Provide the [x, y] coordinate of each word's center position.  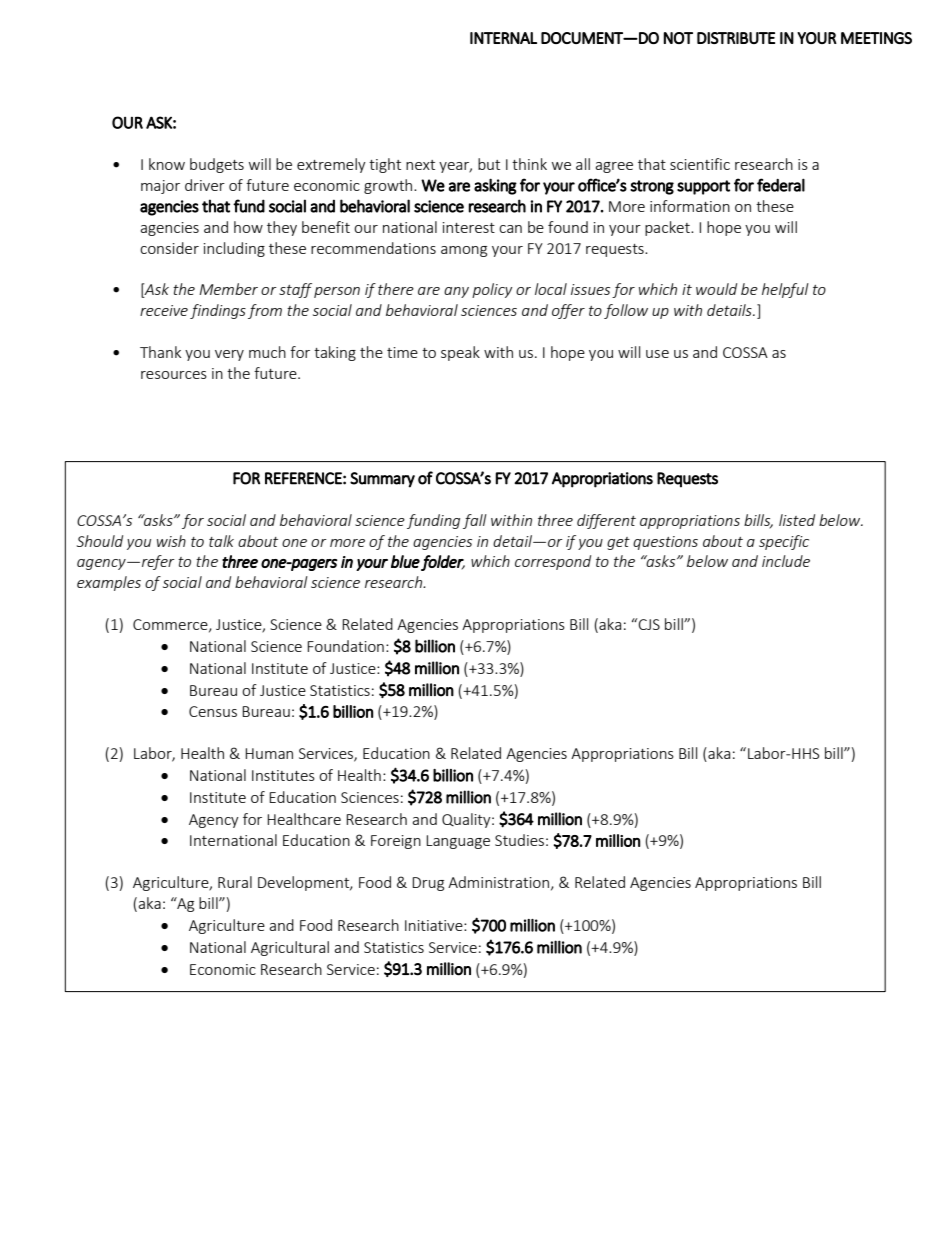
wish [171, 541]
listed [797, 520]
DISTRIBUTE [736, 38]
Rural [235, 882]
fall [475, 521]
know [167, 164]
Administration [498, 882]
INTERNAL [503, 38]
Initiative [435, 925]
